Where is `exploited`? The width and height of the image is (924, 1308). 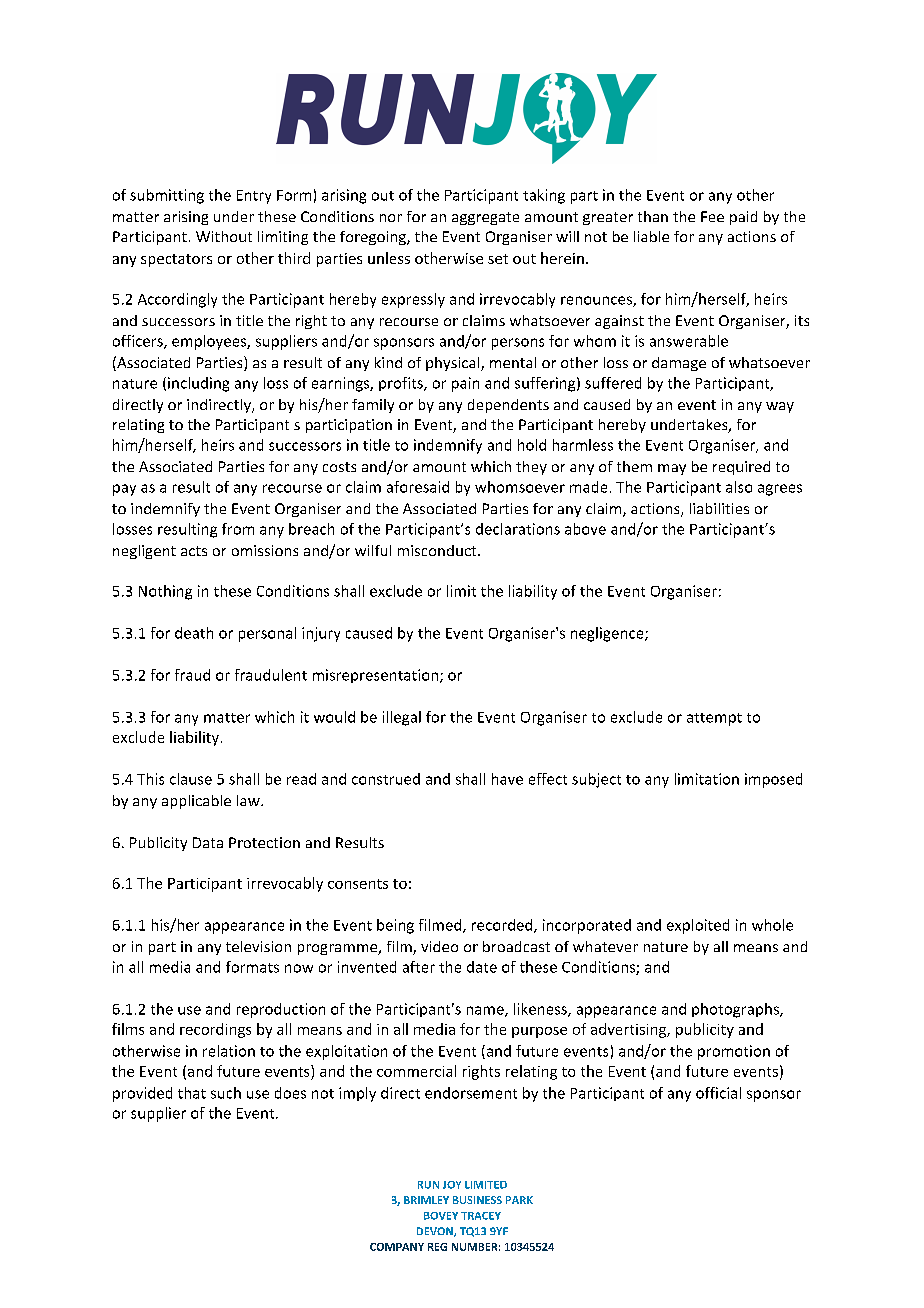 exploited is located at coordinates (698, 926).
